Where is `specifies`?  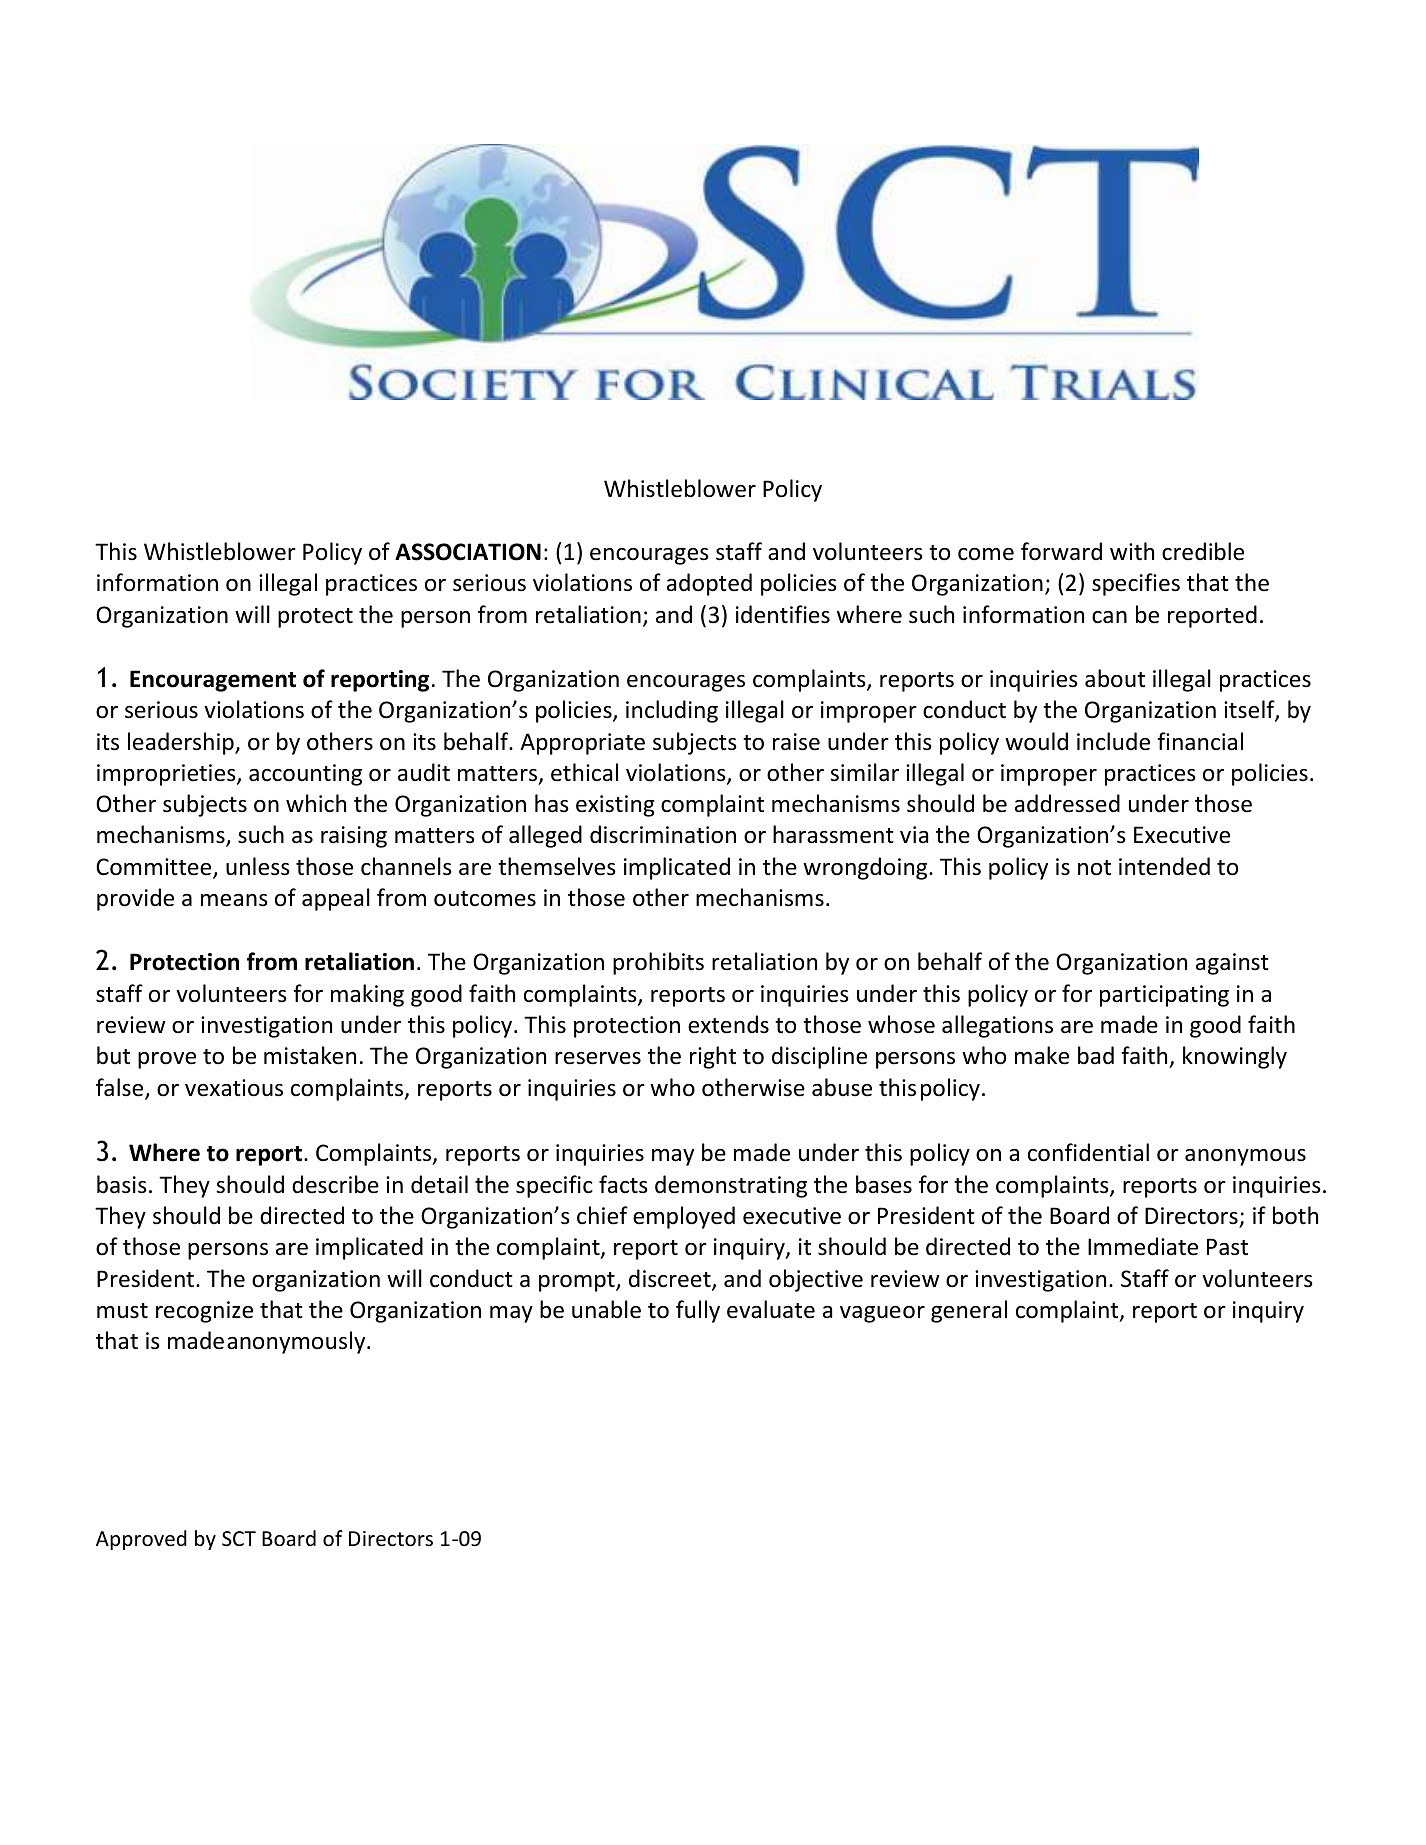
specifies is located at coordinates (1136, 584).
